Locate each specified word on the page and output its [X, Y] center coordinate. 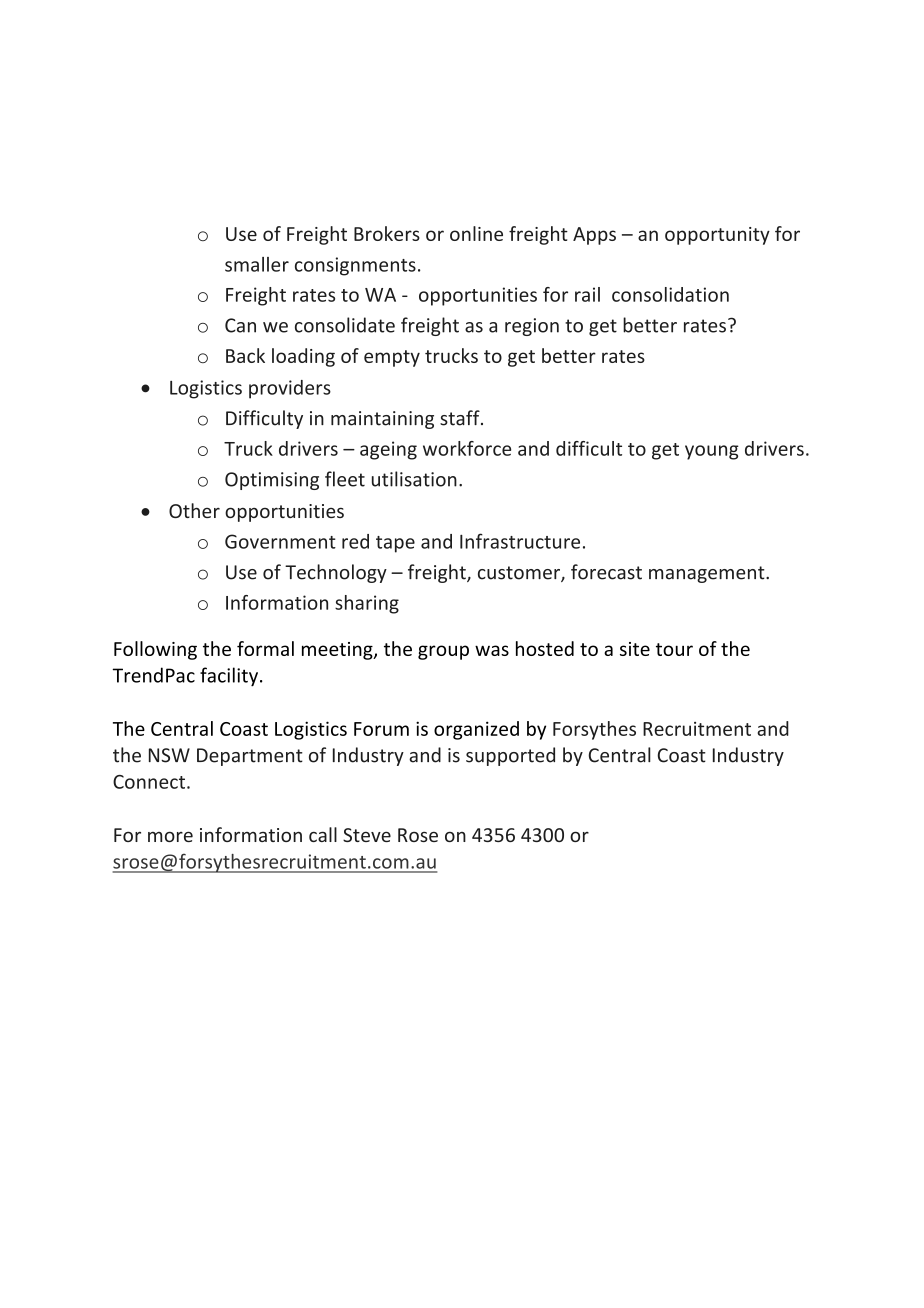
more [170, 836]
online [476, 233]
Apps [594, 236]
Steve [367, 835]
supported [510, 756]
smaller [257, 264]
